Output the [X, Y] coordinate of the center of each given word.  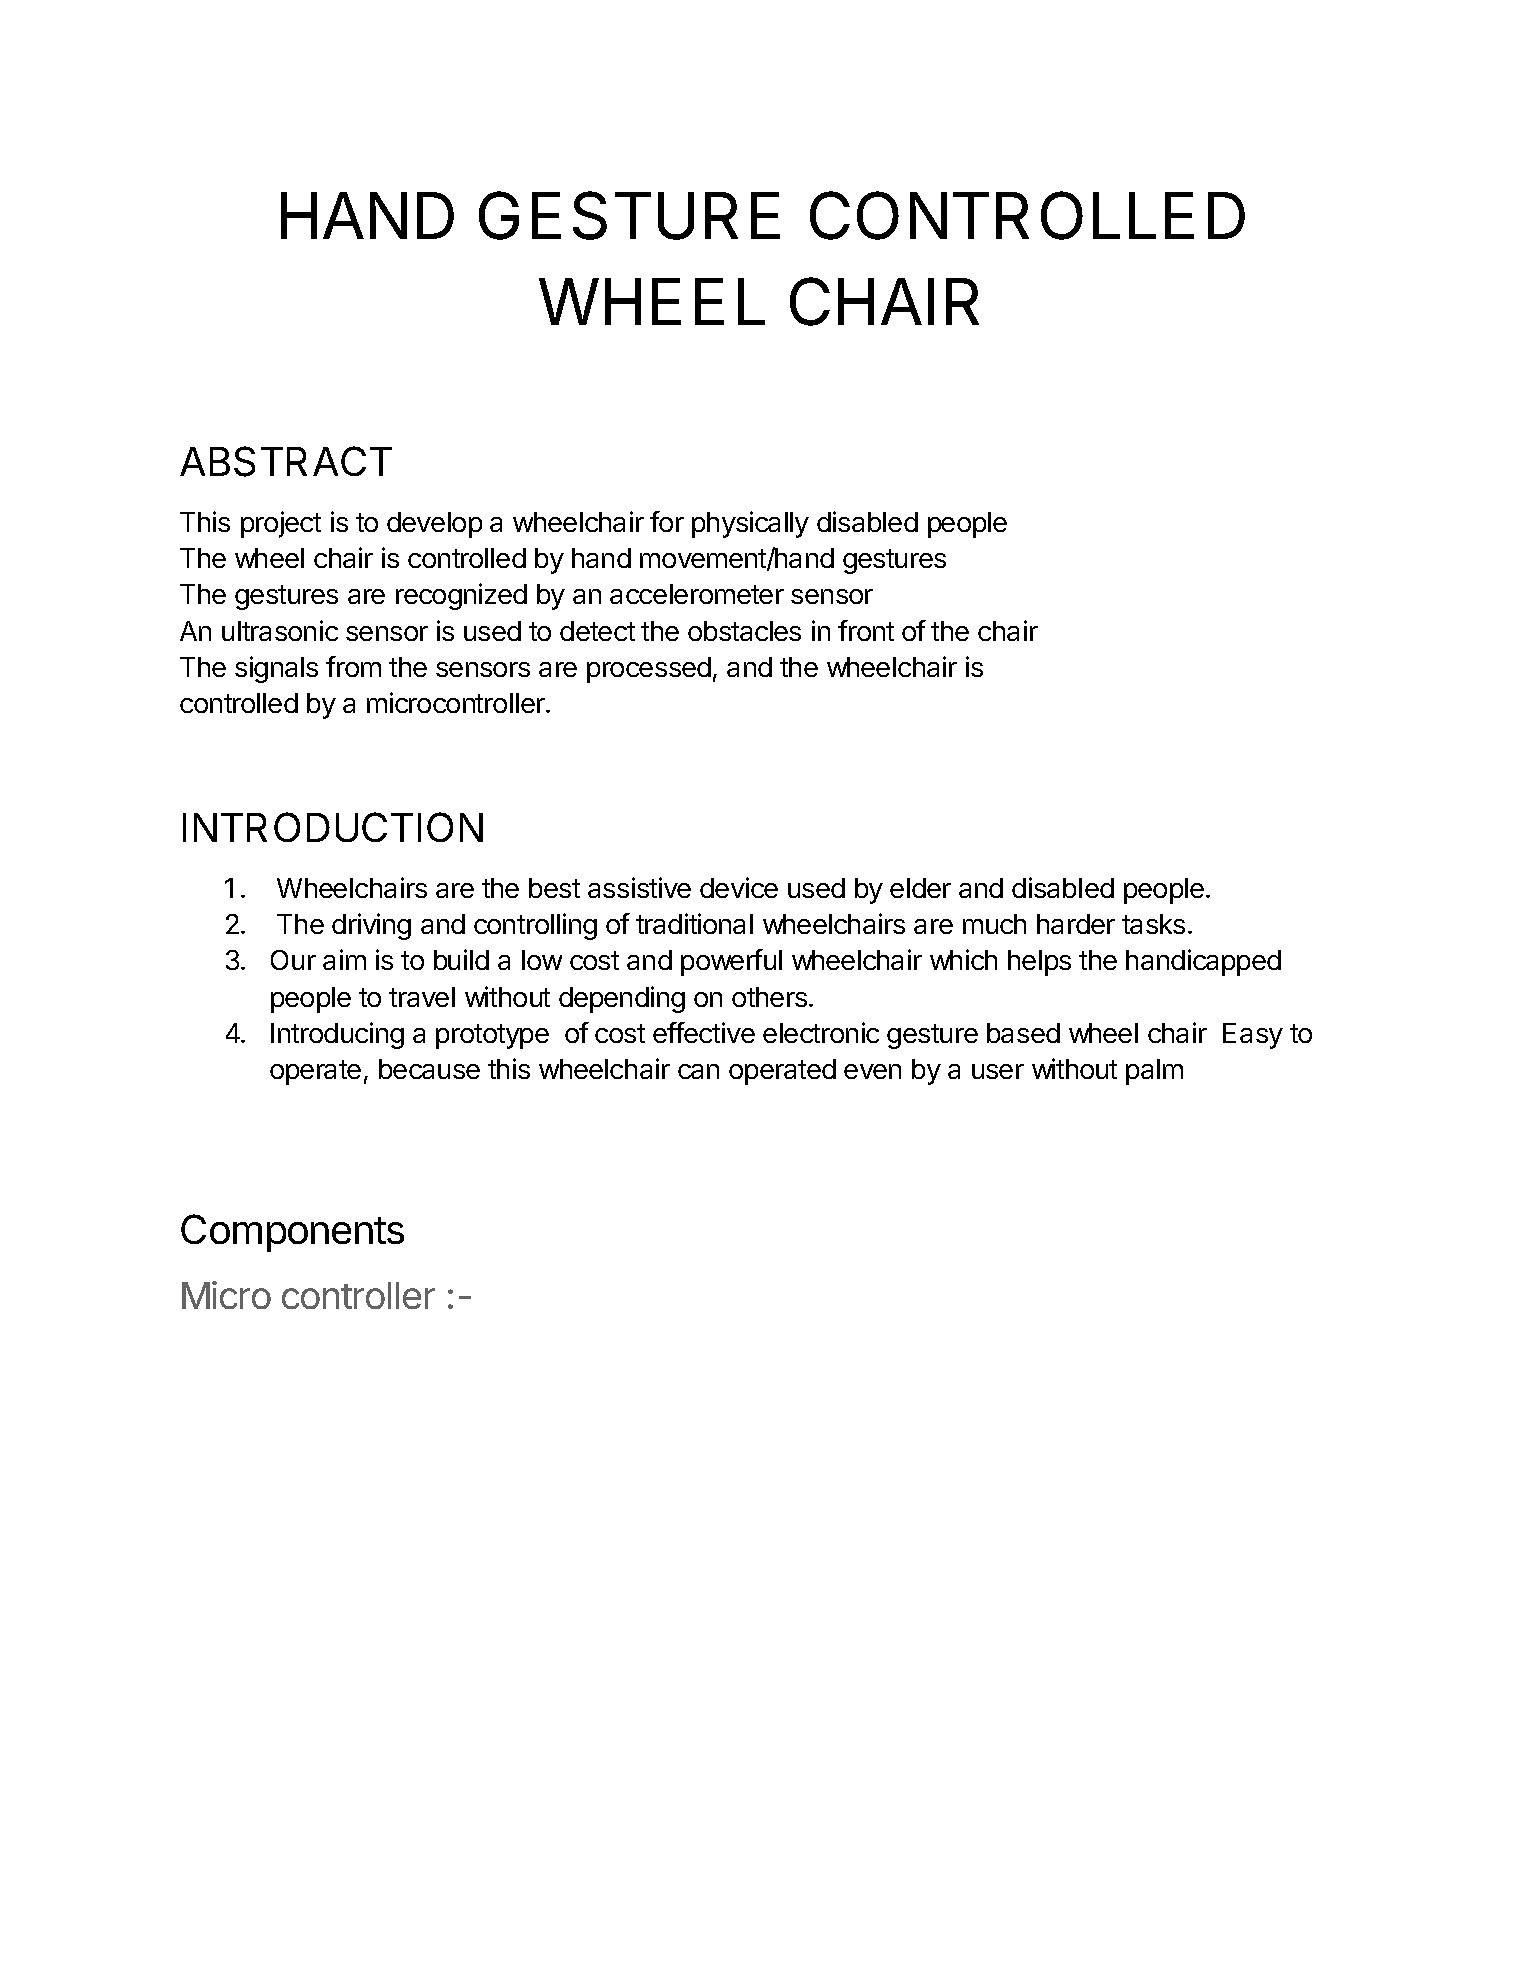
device [739, 887]
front [866, 630]
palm [1154, 1072]
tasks [1153, 924]
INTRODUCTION [333, 827]
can [698, 1071]
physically [750, 524]
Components [292, 1233]
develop [434, 525]
